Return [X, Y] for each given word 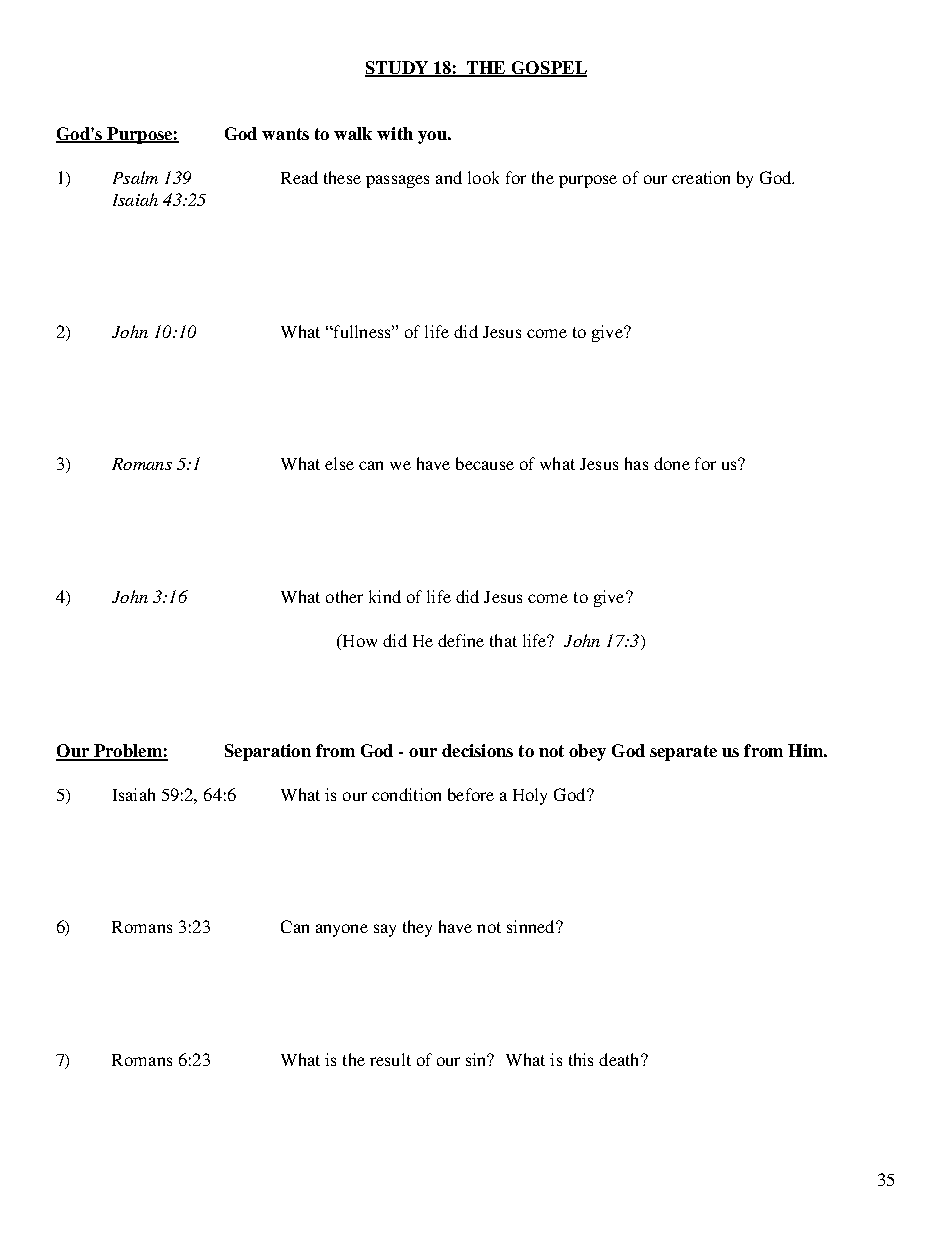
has [636, 463]
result [390, 1059]
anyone [342, 930]
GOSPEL [548, 69]
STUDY [397, 69]
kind [385, 596]
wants [285, 134]
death [620, 1059]
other [344, 596]
